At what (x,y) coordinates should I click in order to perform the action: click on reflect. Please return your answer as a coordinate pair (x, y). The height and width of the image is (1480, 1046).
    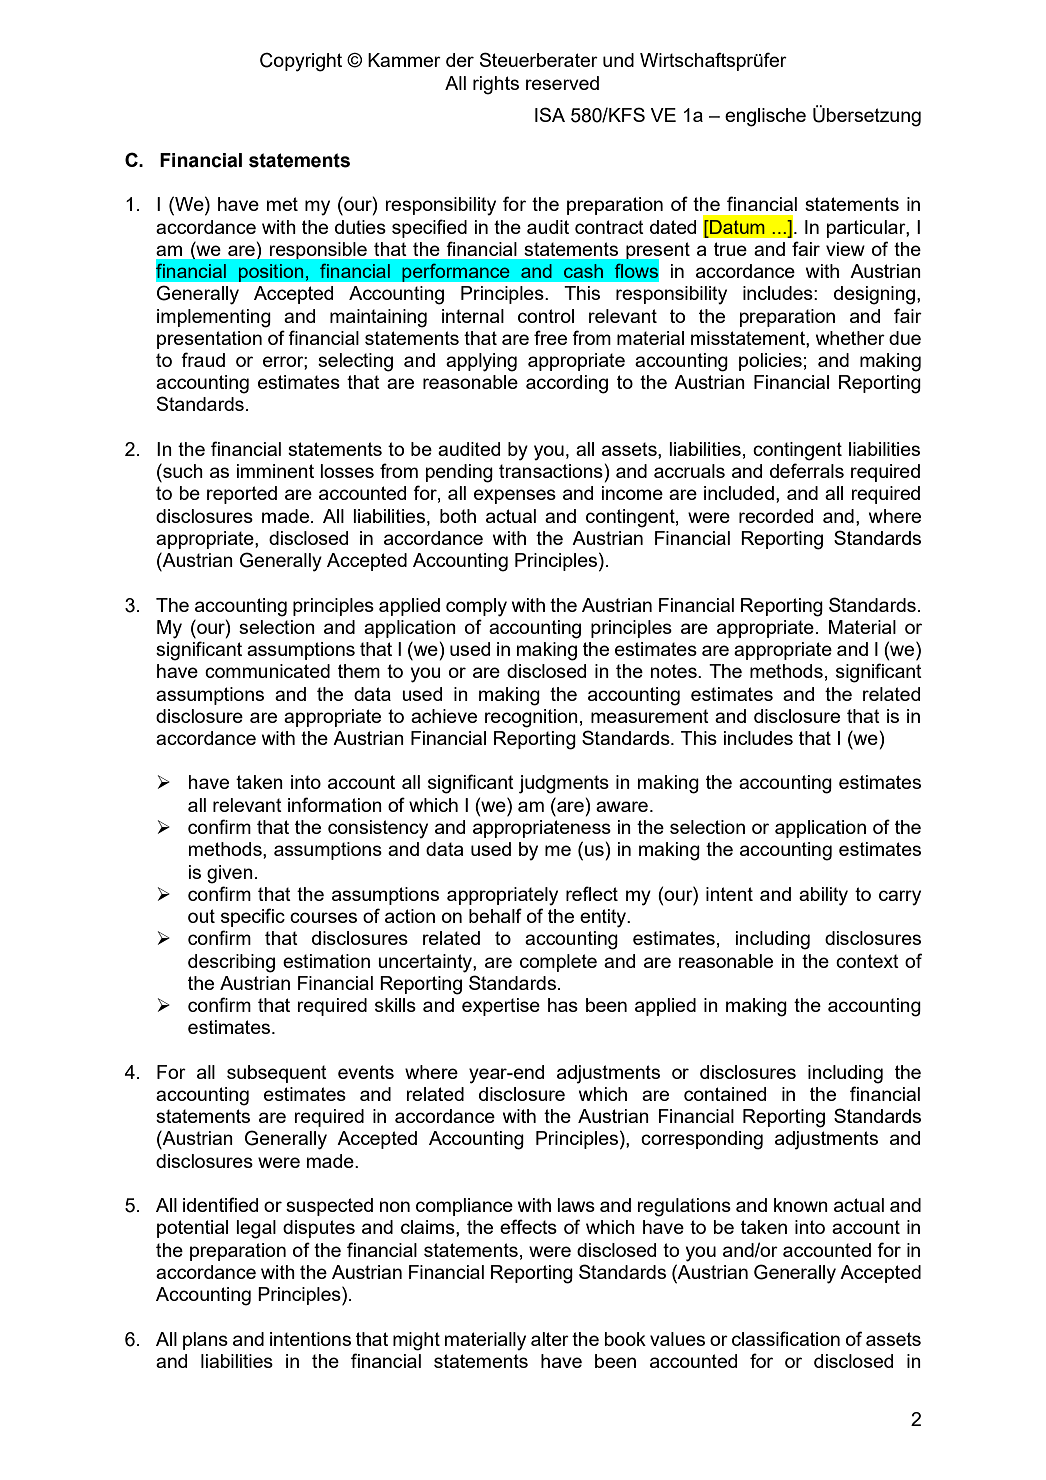
    Looking at the image, I should click on (592, 893).
